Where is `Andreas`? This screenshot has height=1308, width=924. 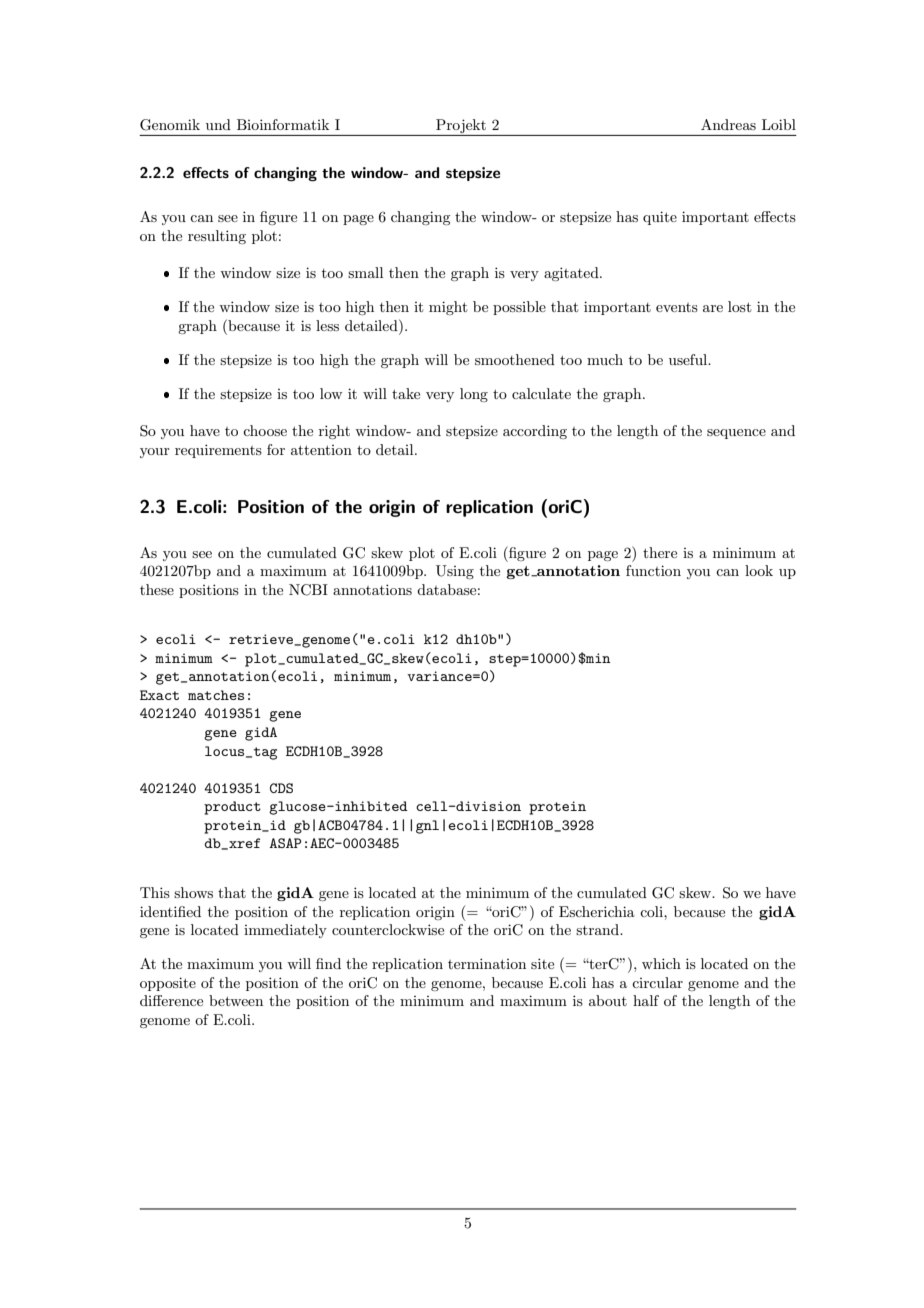 Andreas is located at coordinates (728, 124).
